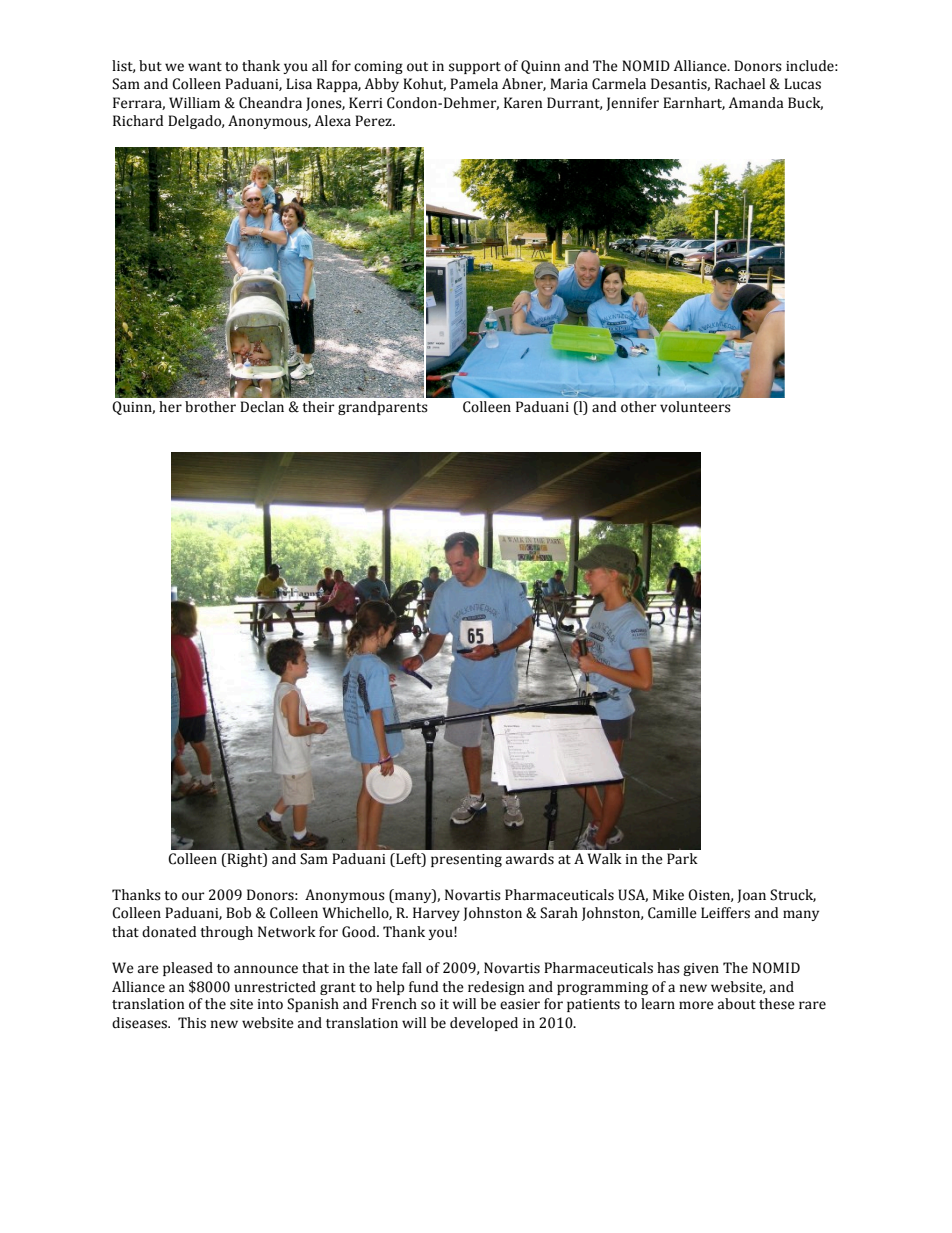  What do you see at coordinates (318, 407) in the document?
I see `their` at bounding box center [318, 407].
